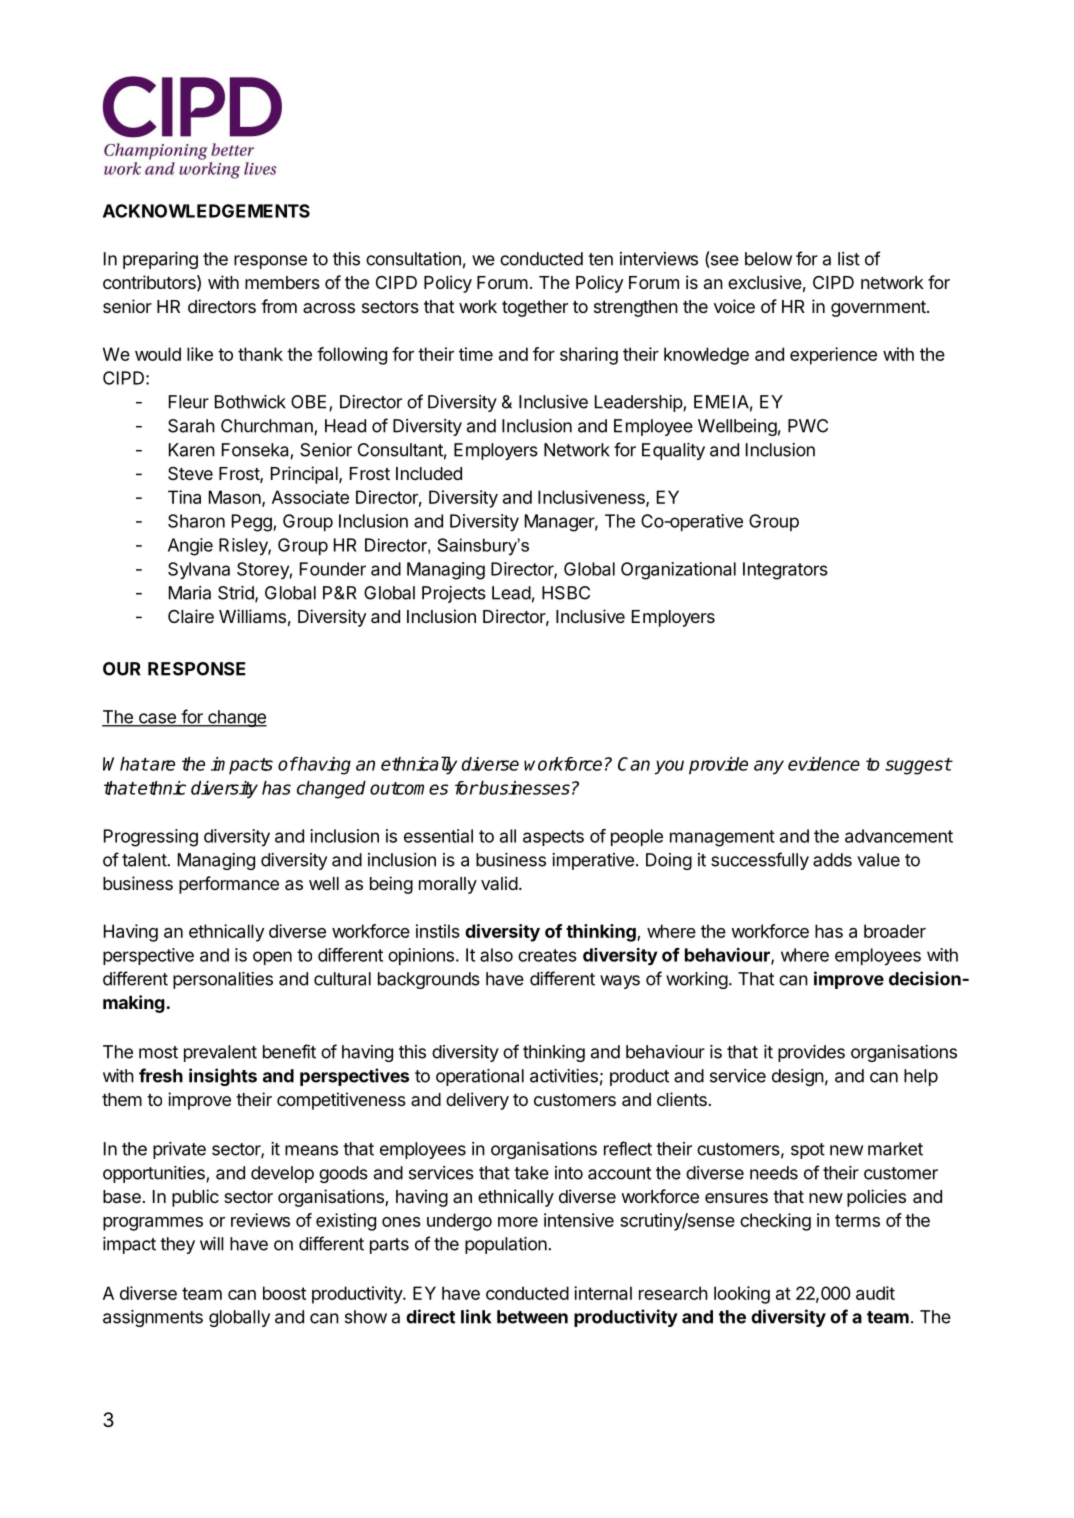 The image size is (1074, 1518). Describe the element at coordinates (535, 308) in the image. I see `together` at that location.
